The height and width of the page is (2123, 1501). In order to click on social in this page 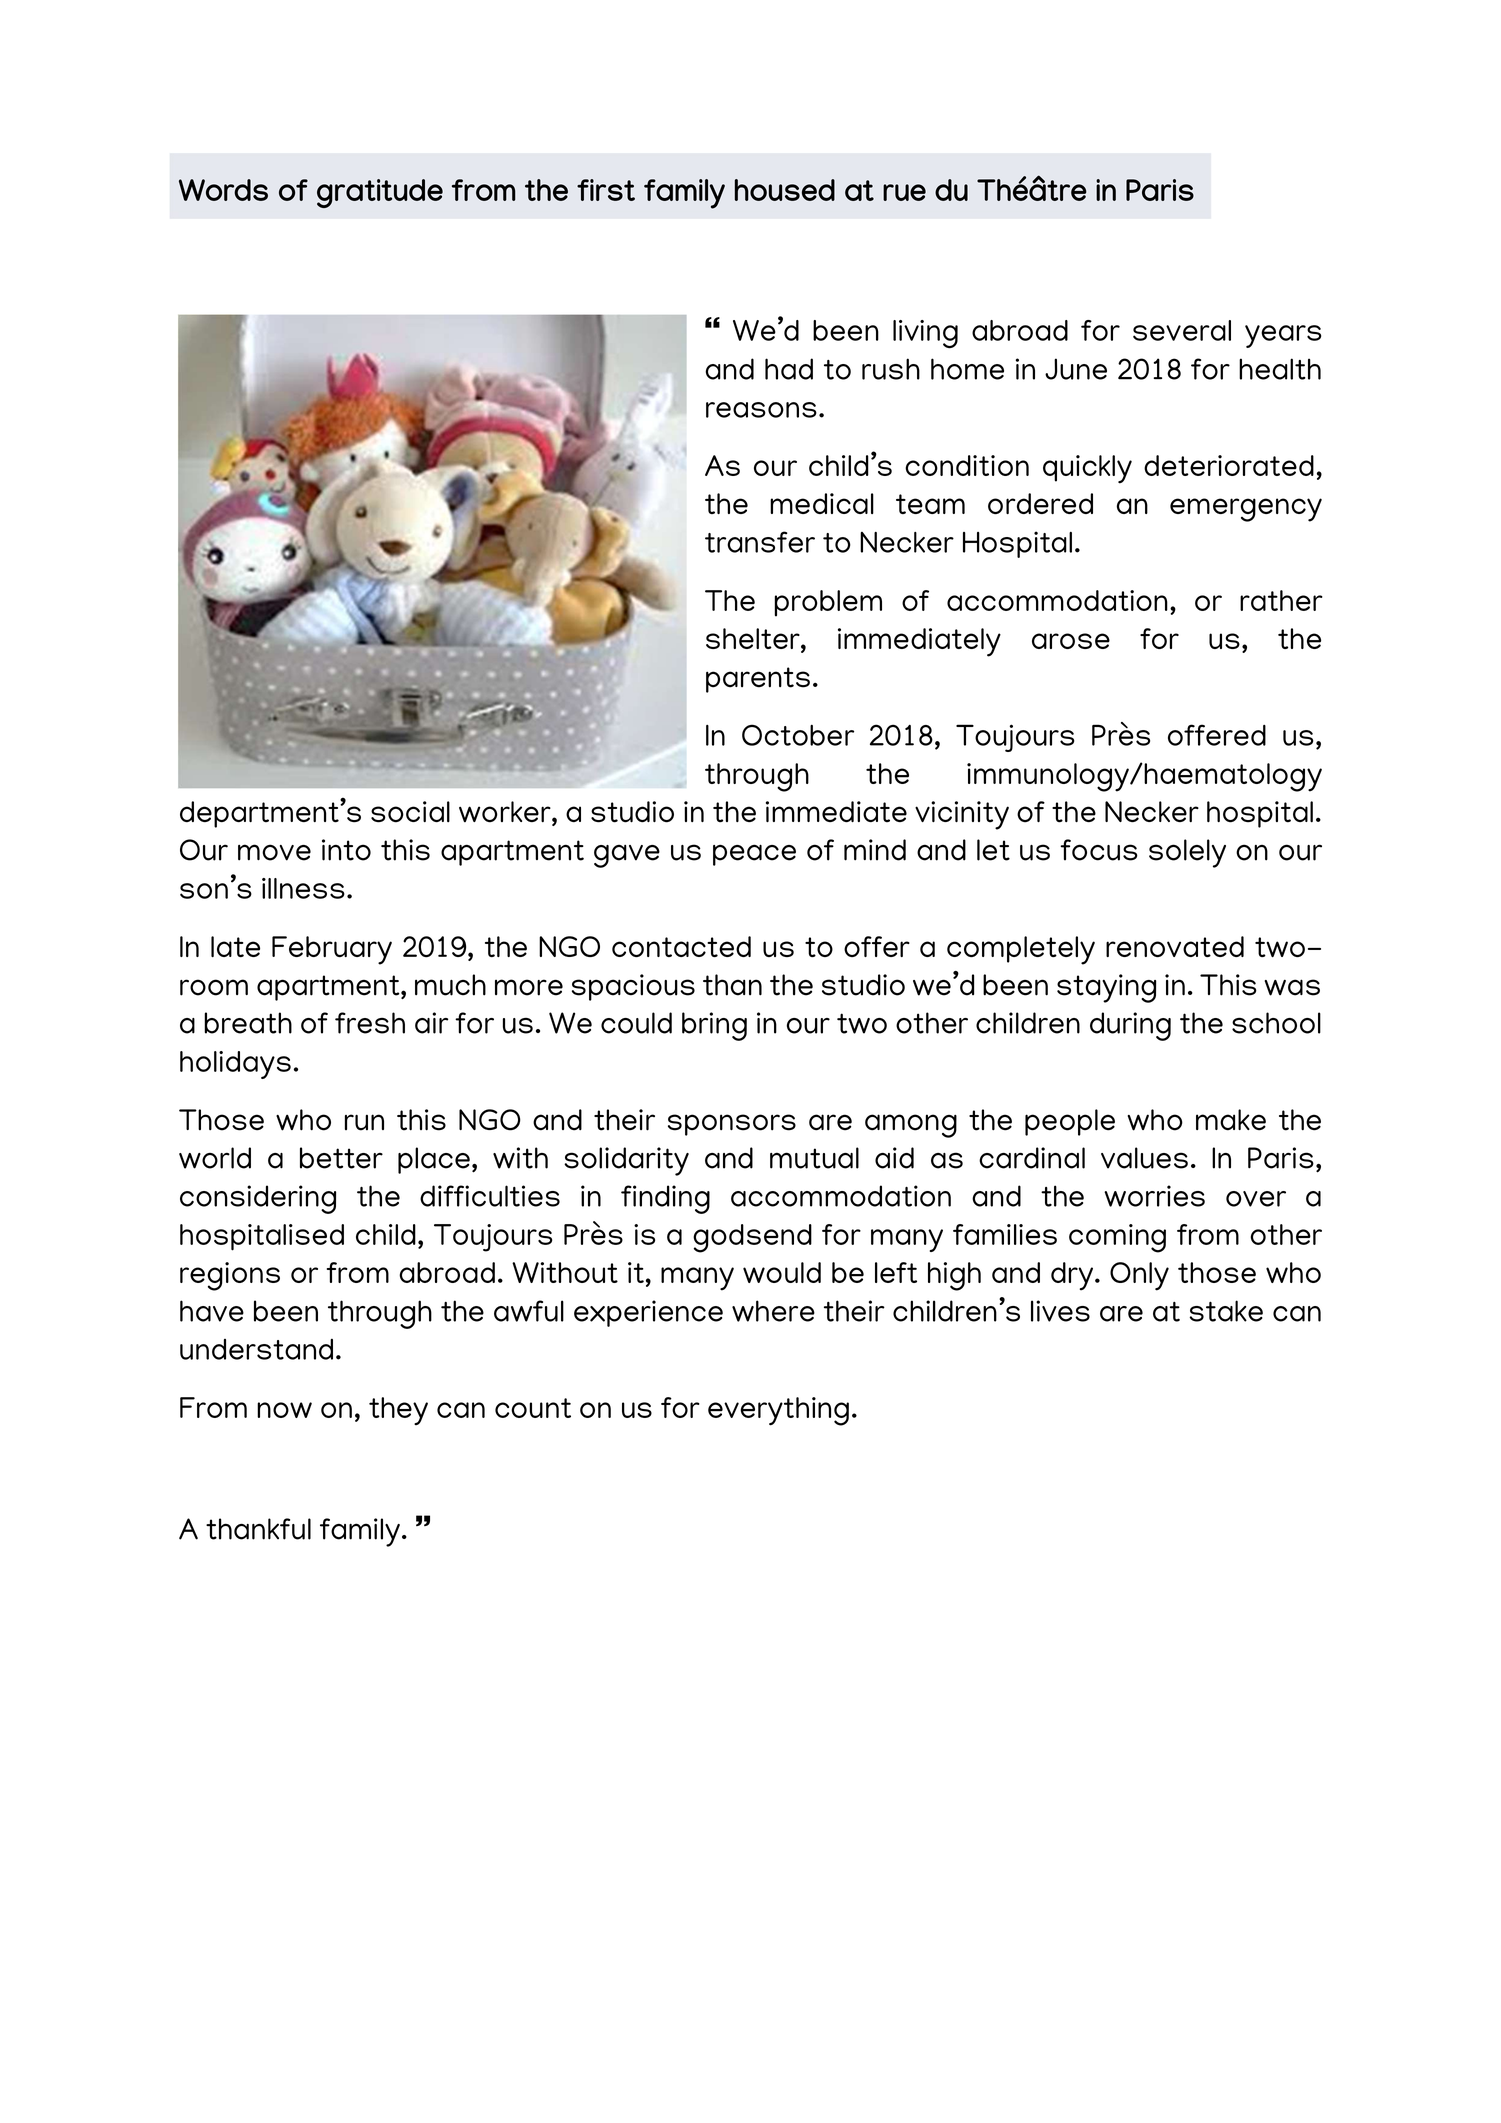, I will do `click(410, 812)`.
